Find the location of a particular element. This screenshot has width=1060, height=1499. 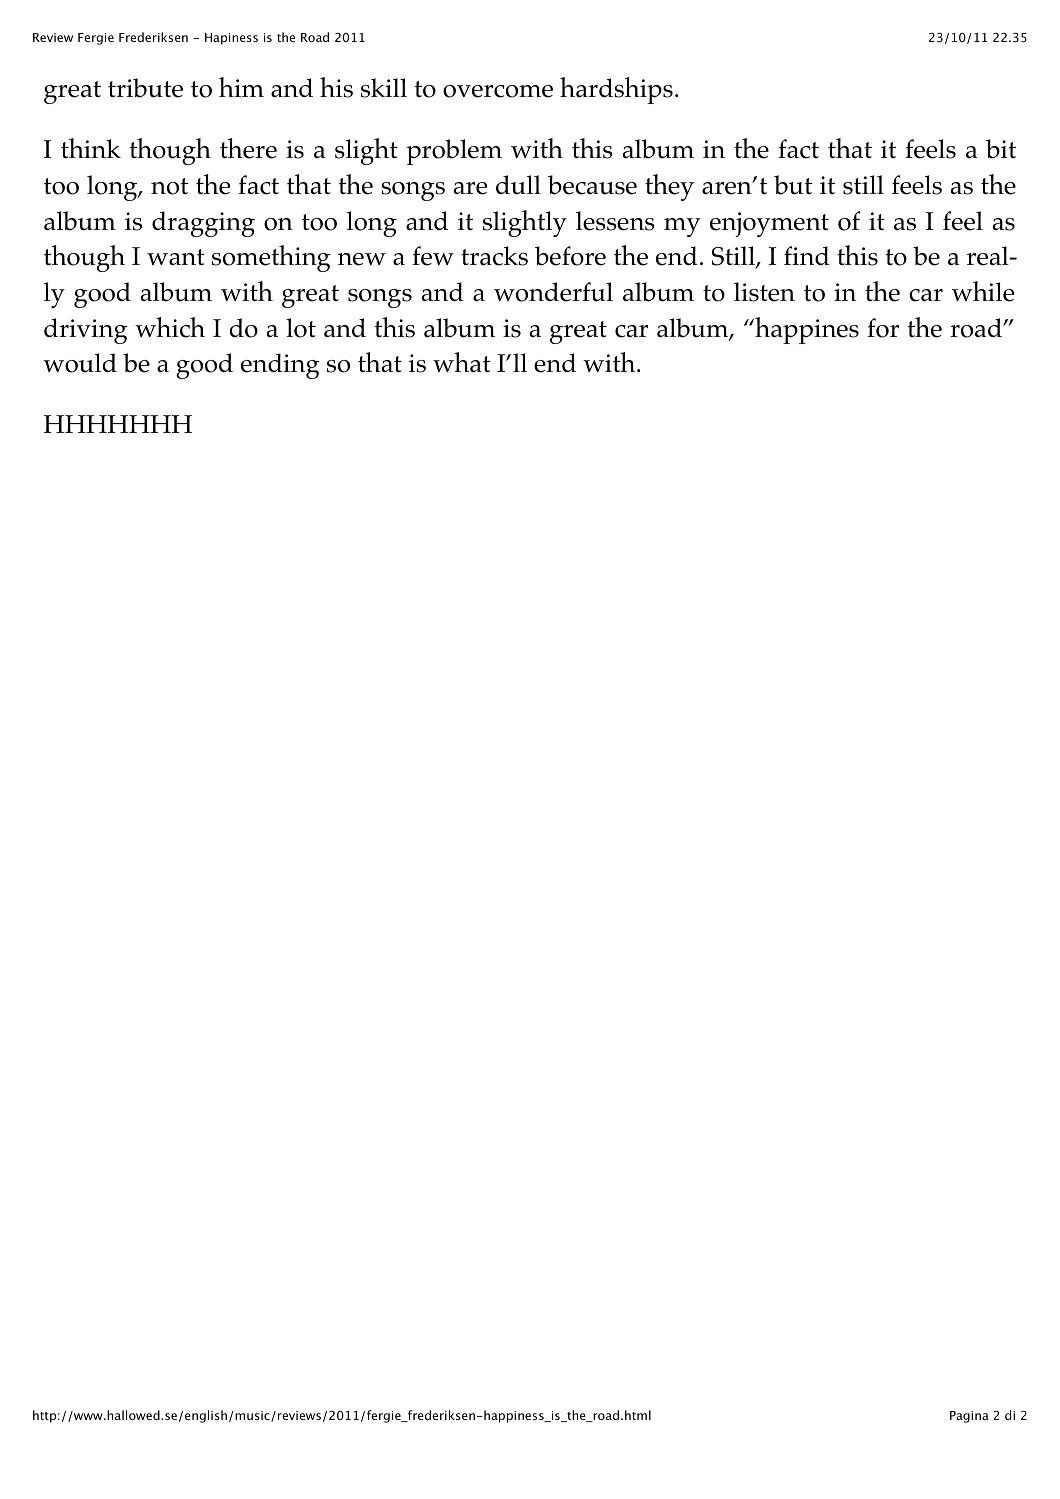

listen is located at coordinates (764, 292).
